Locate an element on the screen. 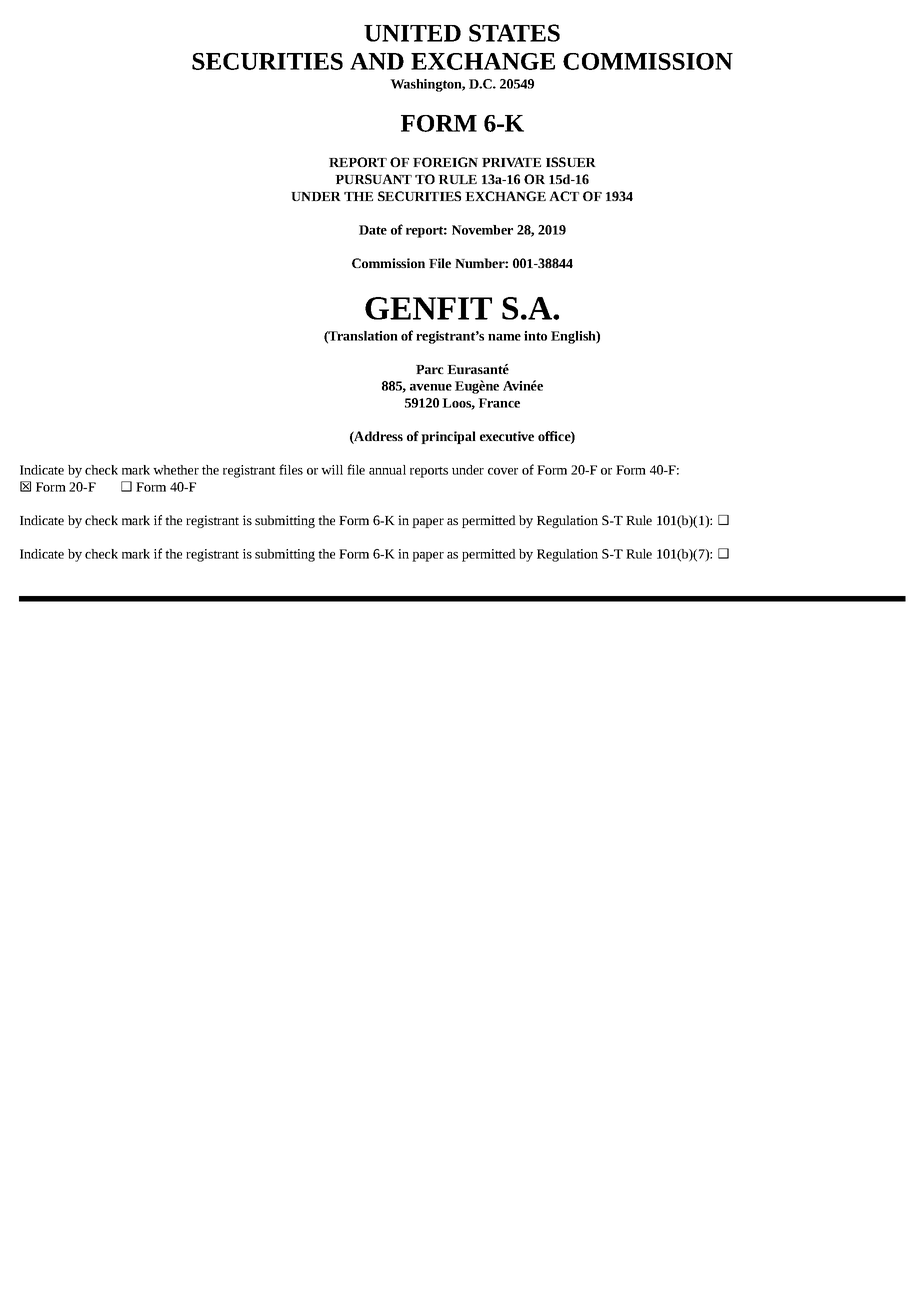 Image resolution: width=924 pixels, height=1308 pixels. FOREIGN is located at coordinates (445, 162).
